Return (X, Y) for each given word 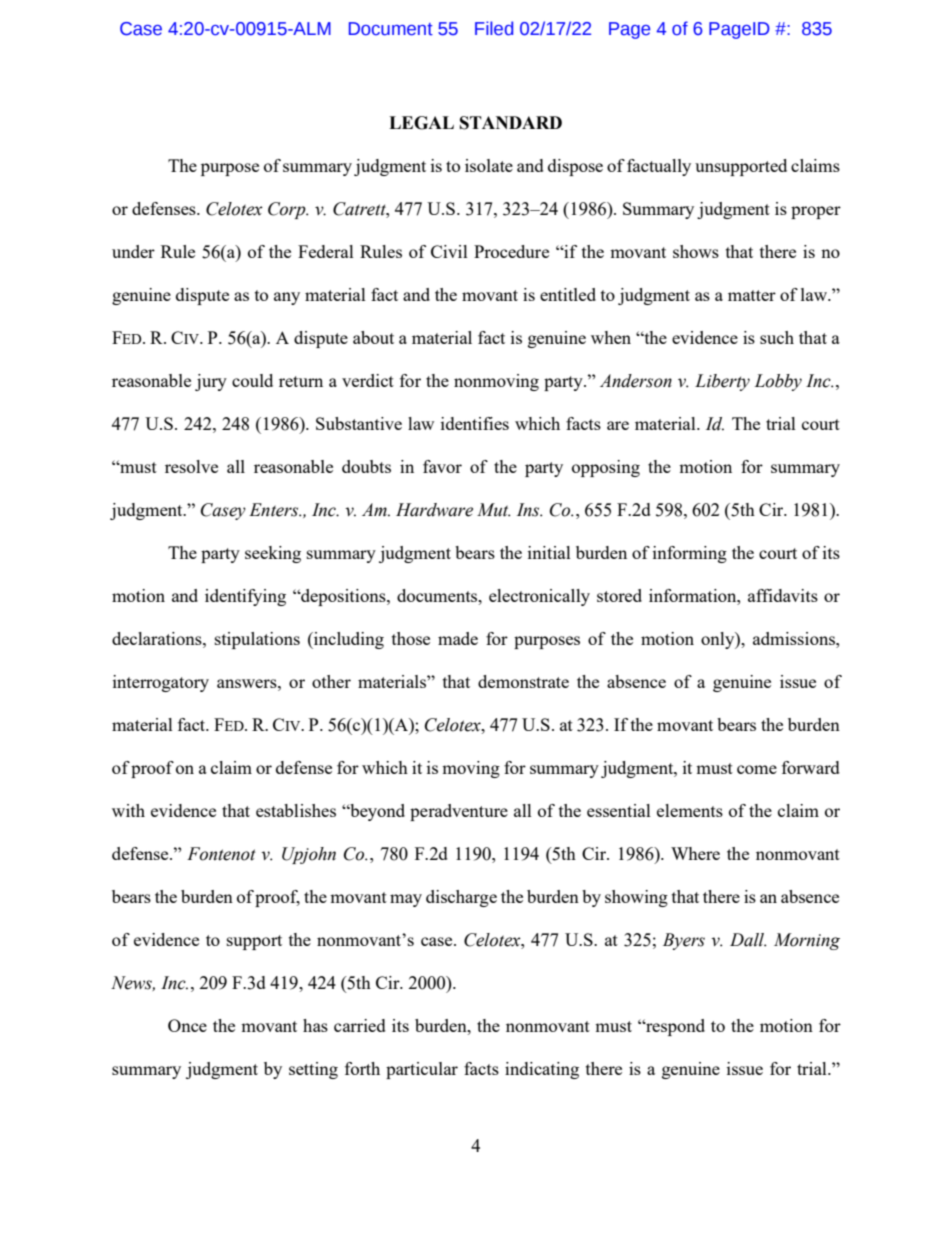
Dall (748, 940)
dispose (575, 167)
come (757, 769)
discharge (461, 898)
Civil (449, 251)
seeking (273, 554)
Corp (288, 210)
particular (422, 1070)
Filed (494, 28)
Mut (494, 510)
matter (752, 295)
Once (187, 1025)
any (287, 298)
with (128, 810)
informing (690, 554)
